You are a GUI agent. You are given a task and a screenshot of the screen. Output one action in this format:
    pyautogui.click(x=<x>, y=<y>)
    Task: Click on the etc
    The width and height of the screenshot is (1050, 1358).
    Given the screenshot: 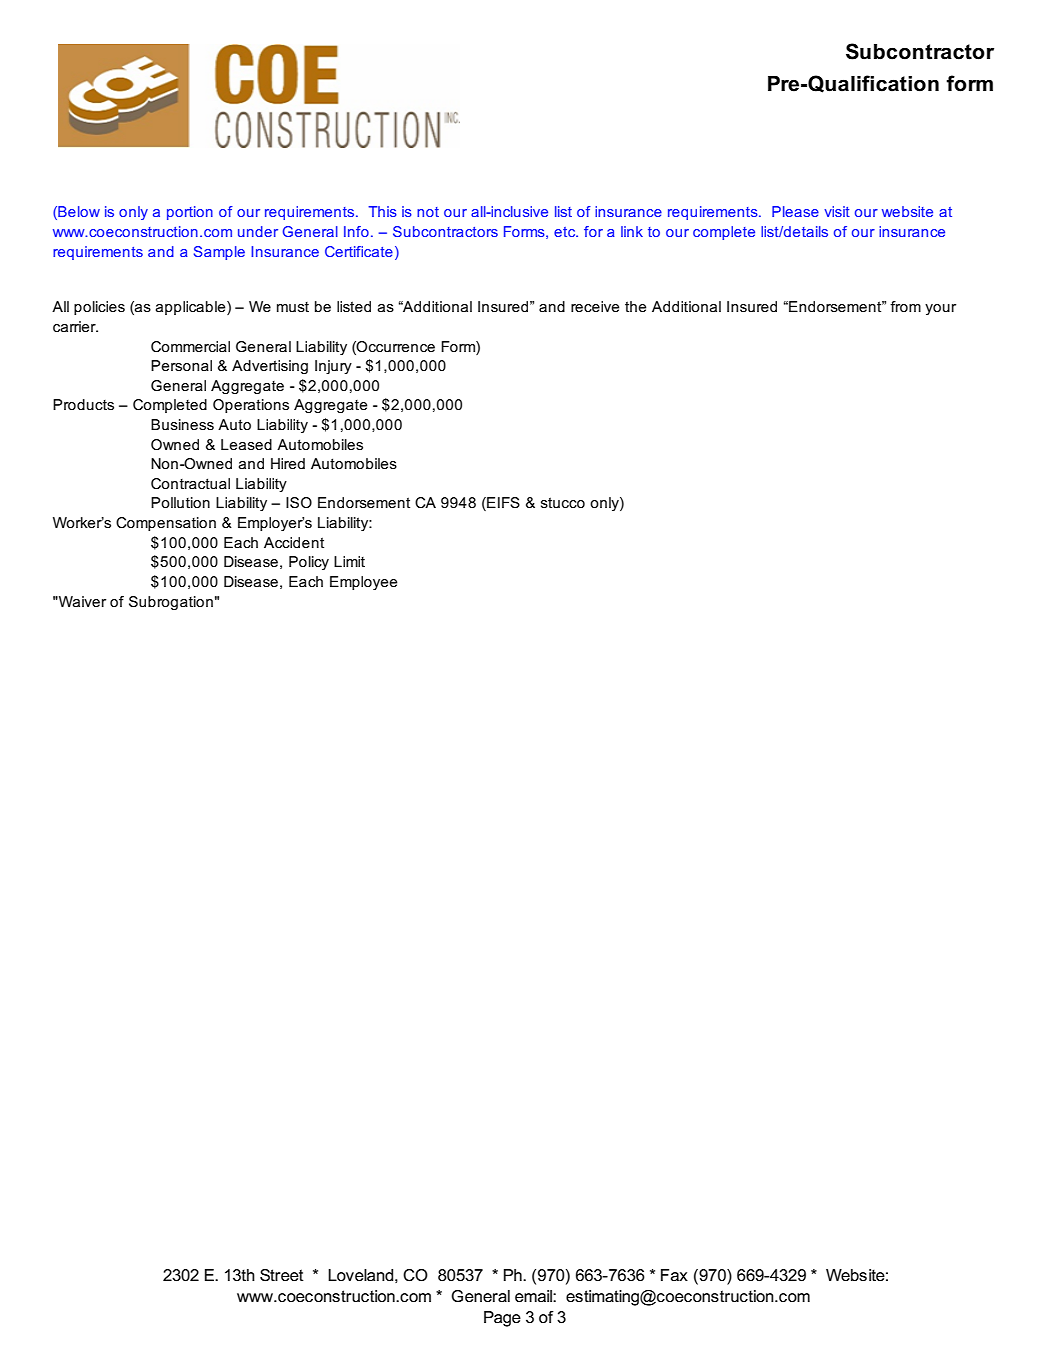 What is the action you would take?
    pyautogui.click(x=566, y=232)
